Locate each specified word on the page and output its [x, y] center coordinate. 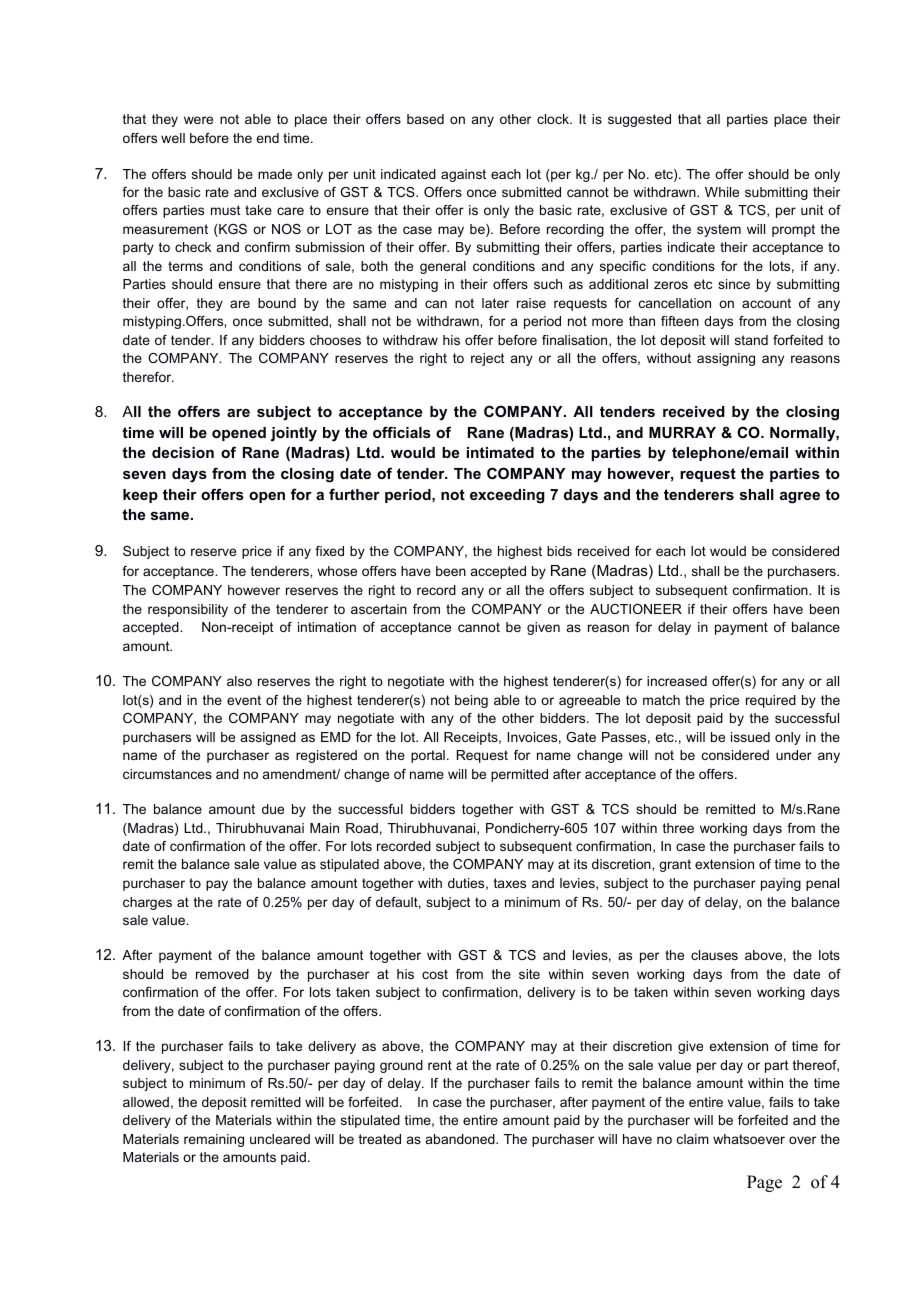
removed [222, 974]
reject [487, 359]
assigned [268, 738]
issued [750, 737]
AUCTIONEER [636, 609]
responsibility [188, 610]
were [198, 120]
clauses [714, 955]
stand [751, 340]
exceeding [507, 496]
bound [277, 303]
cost [435, 974]
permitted [519, 775]
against [463, 175]
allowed [146, 1102]
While [722, 192]
